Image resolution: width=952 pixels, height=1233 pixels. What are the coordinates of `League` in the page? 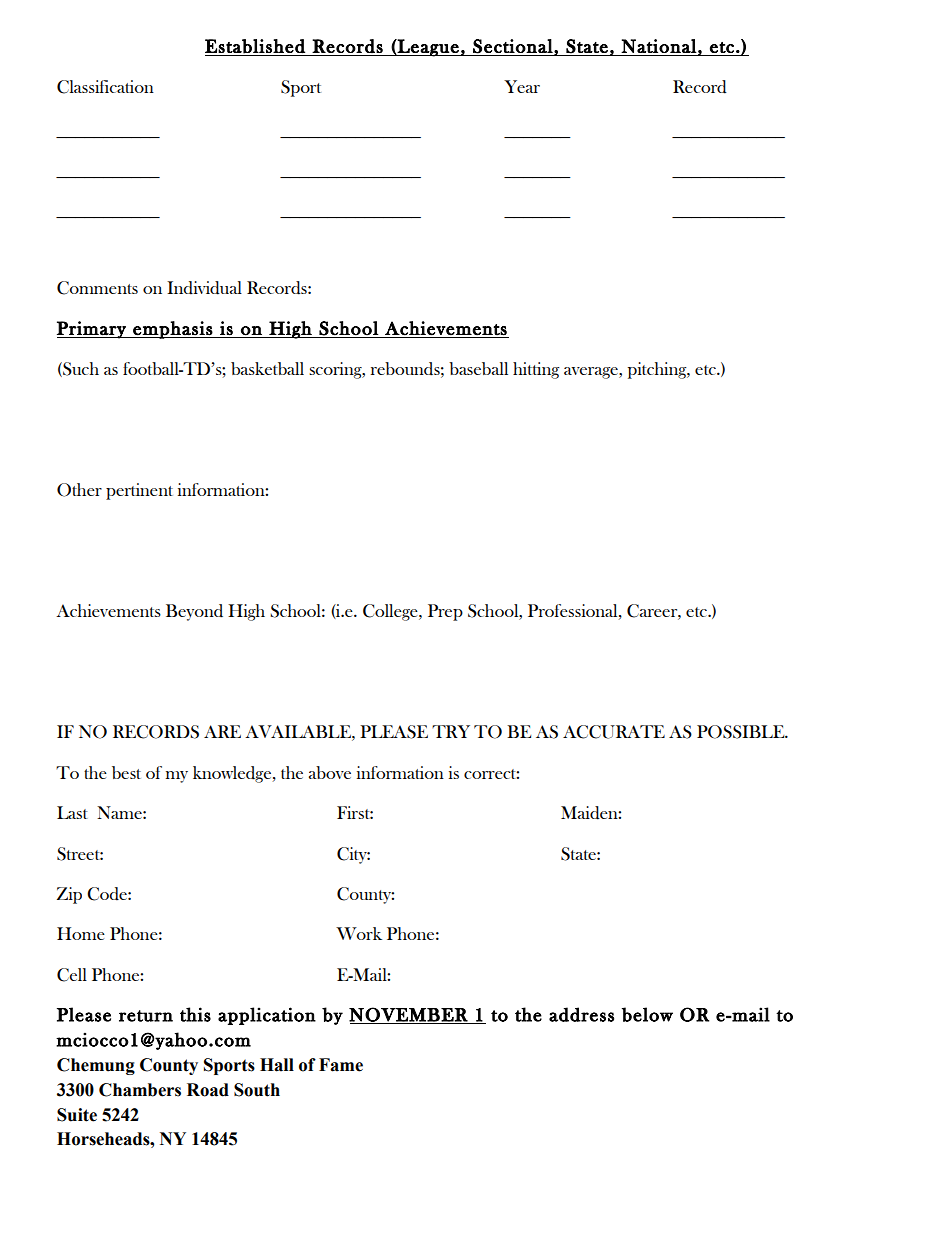 It's located at (428, 48).
